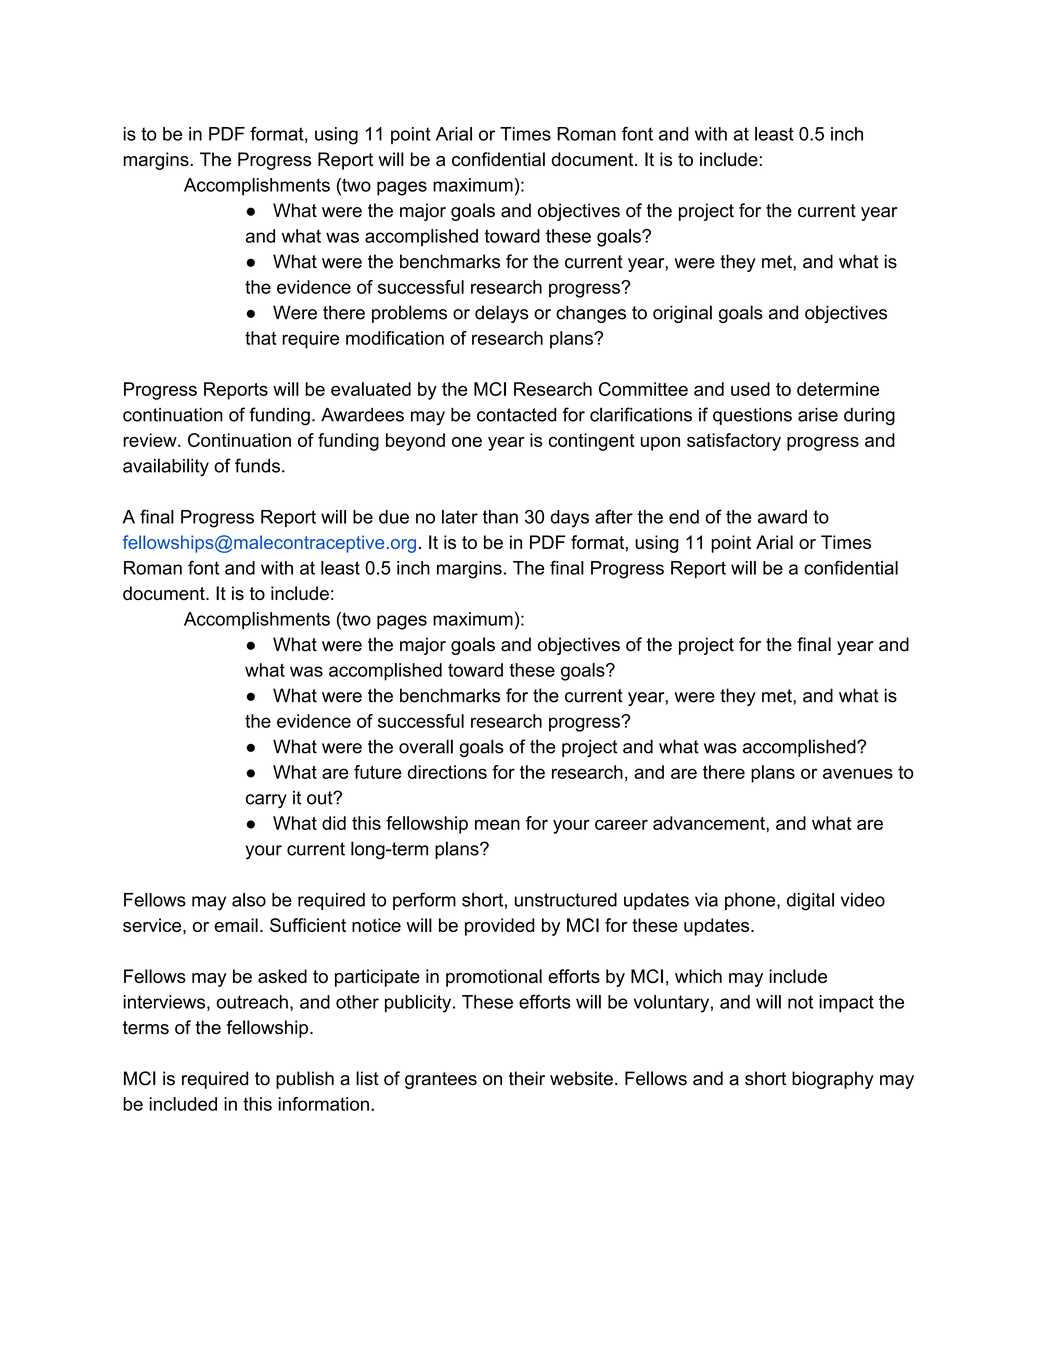 The image size is (1042, 1348). Describe the element at coordinates (257, 465) in the screenshot. I see `funds` at that location.
